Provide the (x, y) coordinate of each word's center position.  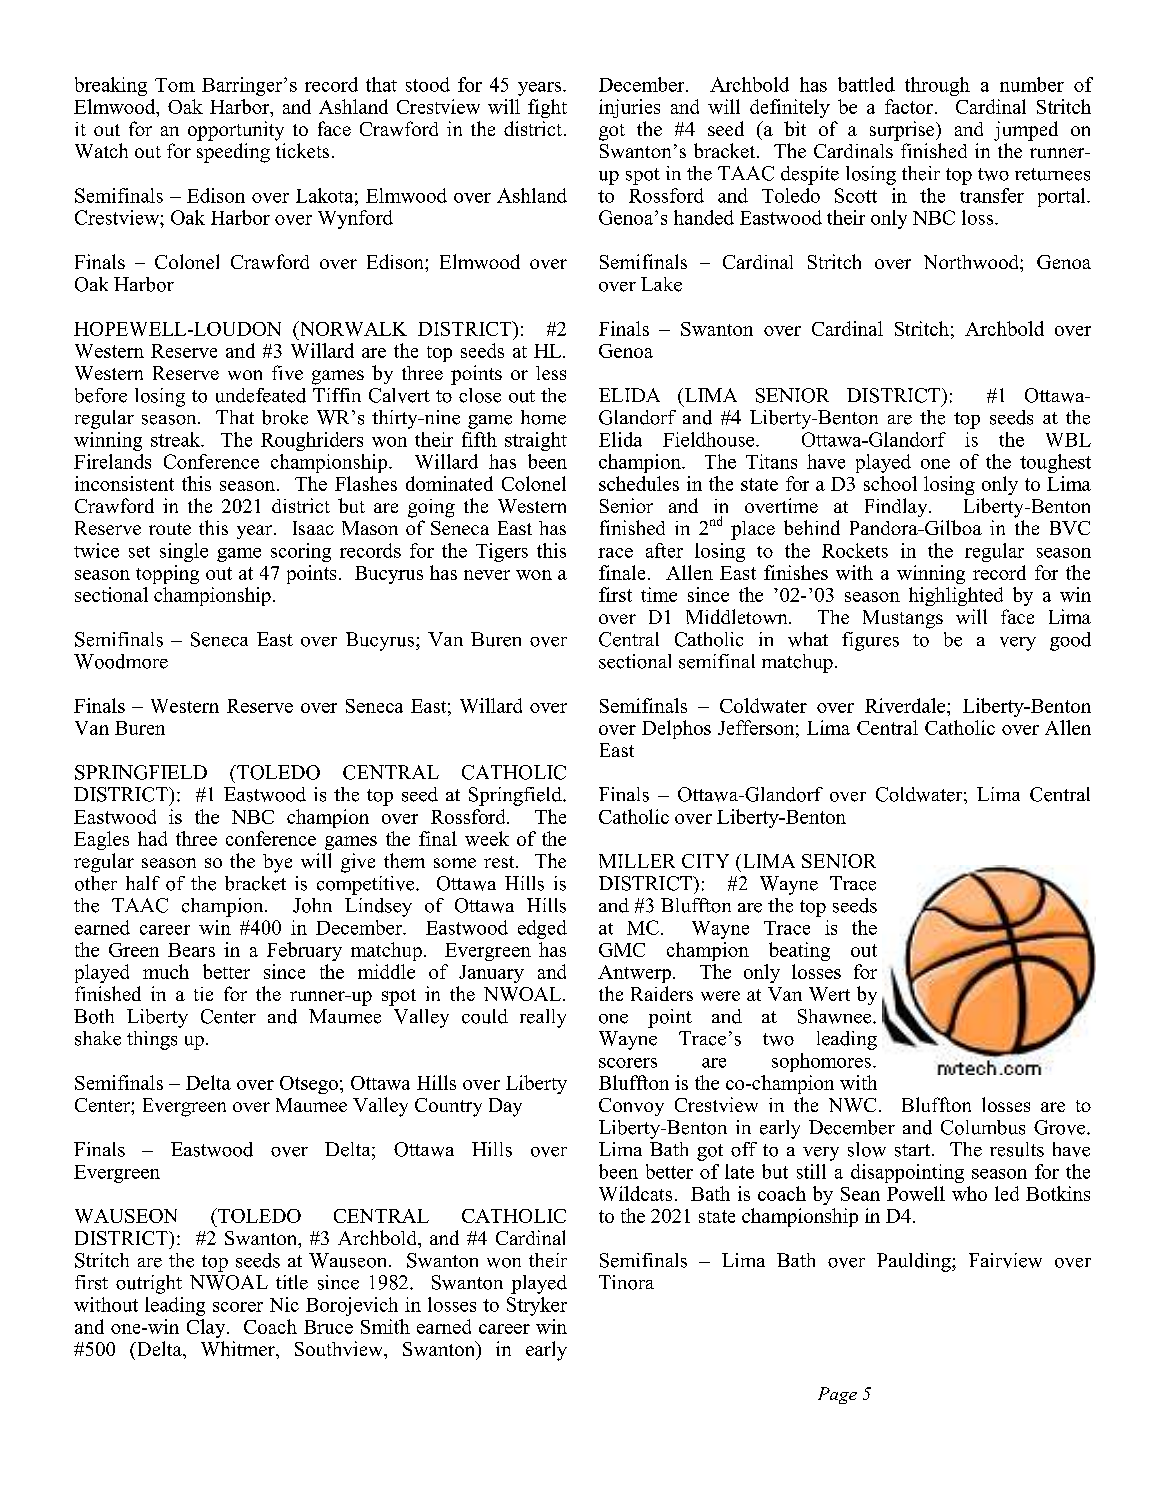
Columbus (983, 1127)
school (890, 483)
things (152, 1040)
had (152, 838)
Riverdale (906, 705)
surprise (903, 131)
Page (837, 1395)
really (543, 1018)
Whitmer (239, 1348)
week (487, 838)
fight (547, 108)
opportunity (236, 131)
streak (177, 439)
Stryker (537, 1306)
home (543, 417)
